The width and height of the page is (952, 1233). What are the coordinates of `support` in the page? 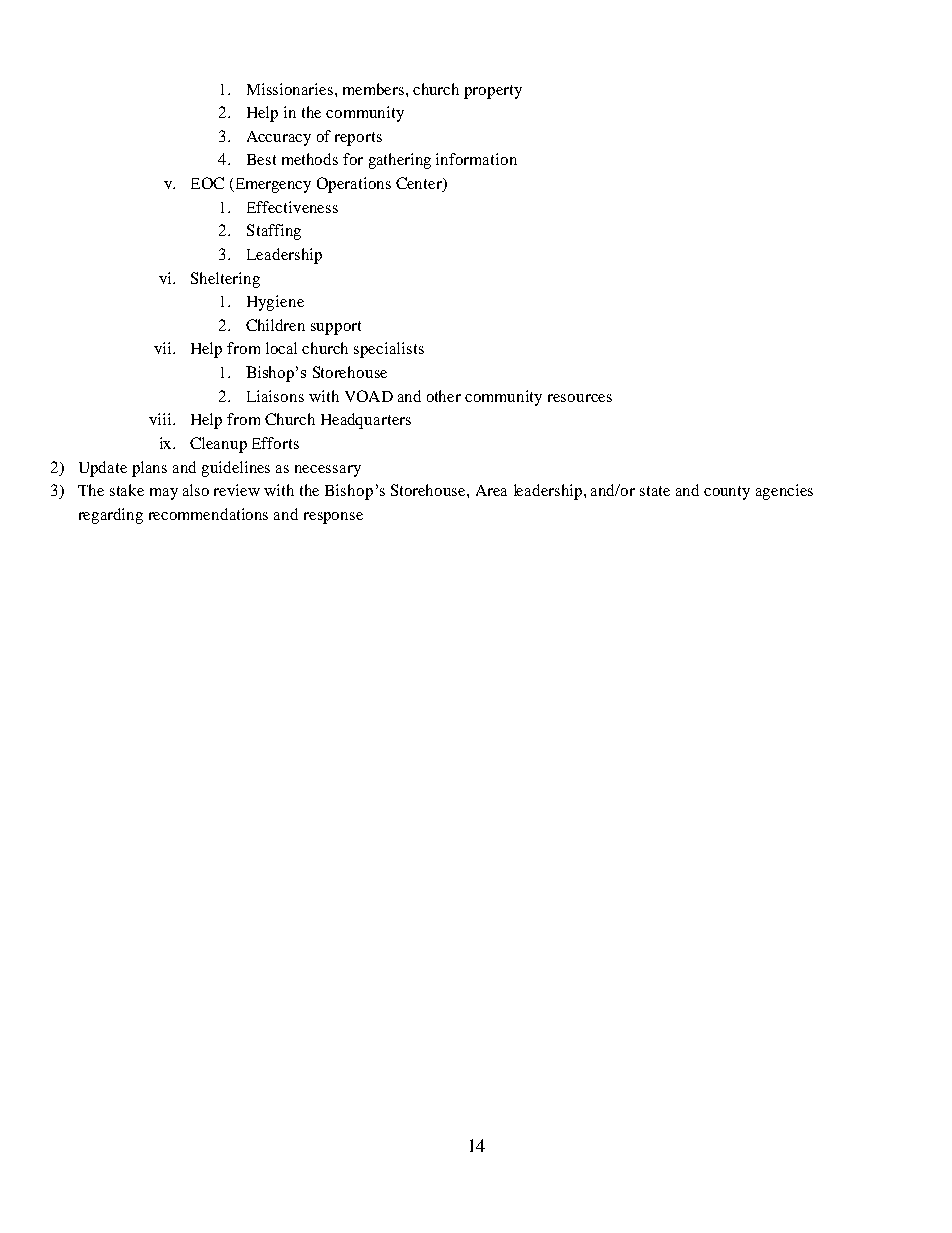 It's located at (336, 328).
